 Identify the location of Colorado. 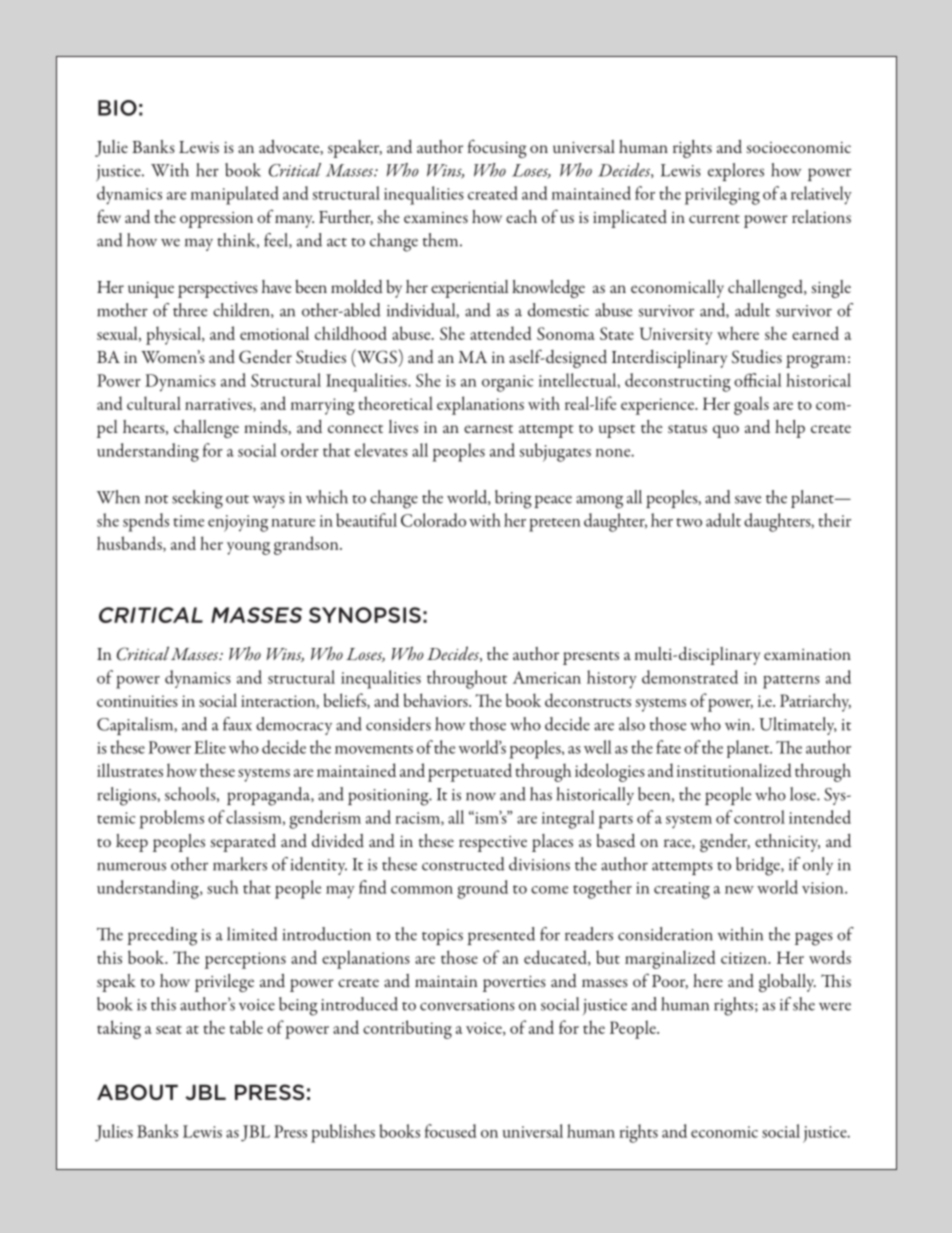
(433, 520).
